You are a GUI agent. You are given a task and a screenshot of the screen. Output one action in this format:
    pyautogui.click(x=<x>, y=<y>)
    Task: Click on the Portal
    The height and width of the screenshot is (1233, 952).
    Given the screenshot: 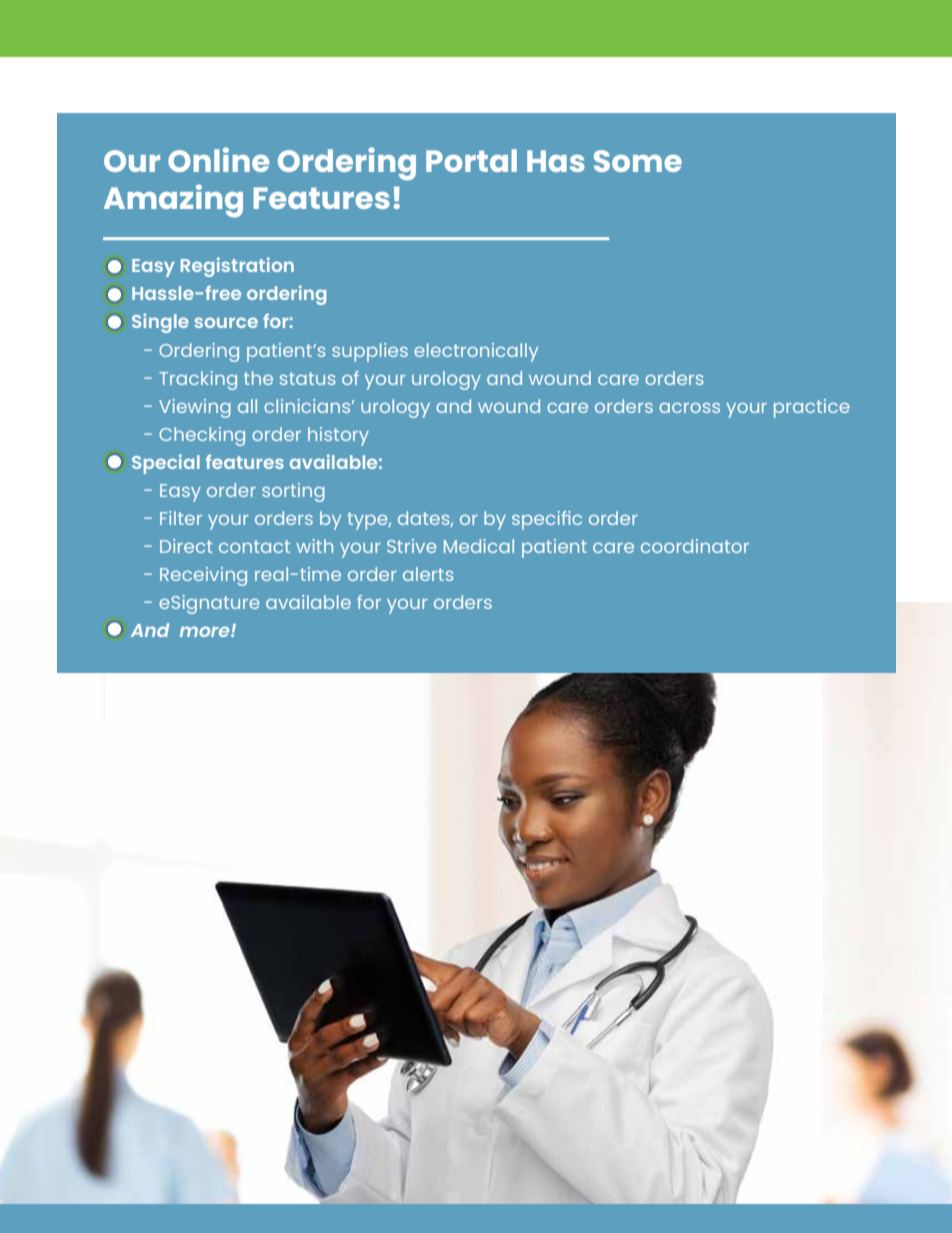 What is the action you would take?
    pyautogui.click(x=471, y=160)
